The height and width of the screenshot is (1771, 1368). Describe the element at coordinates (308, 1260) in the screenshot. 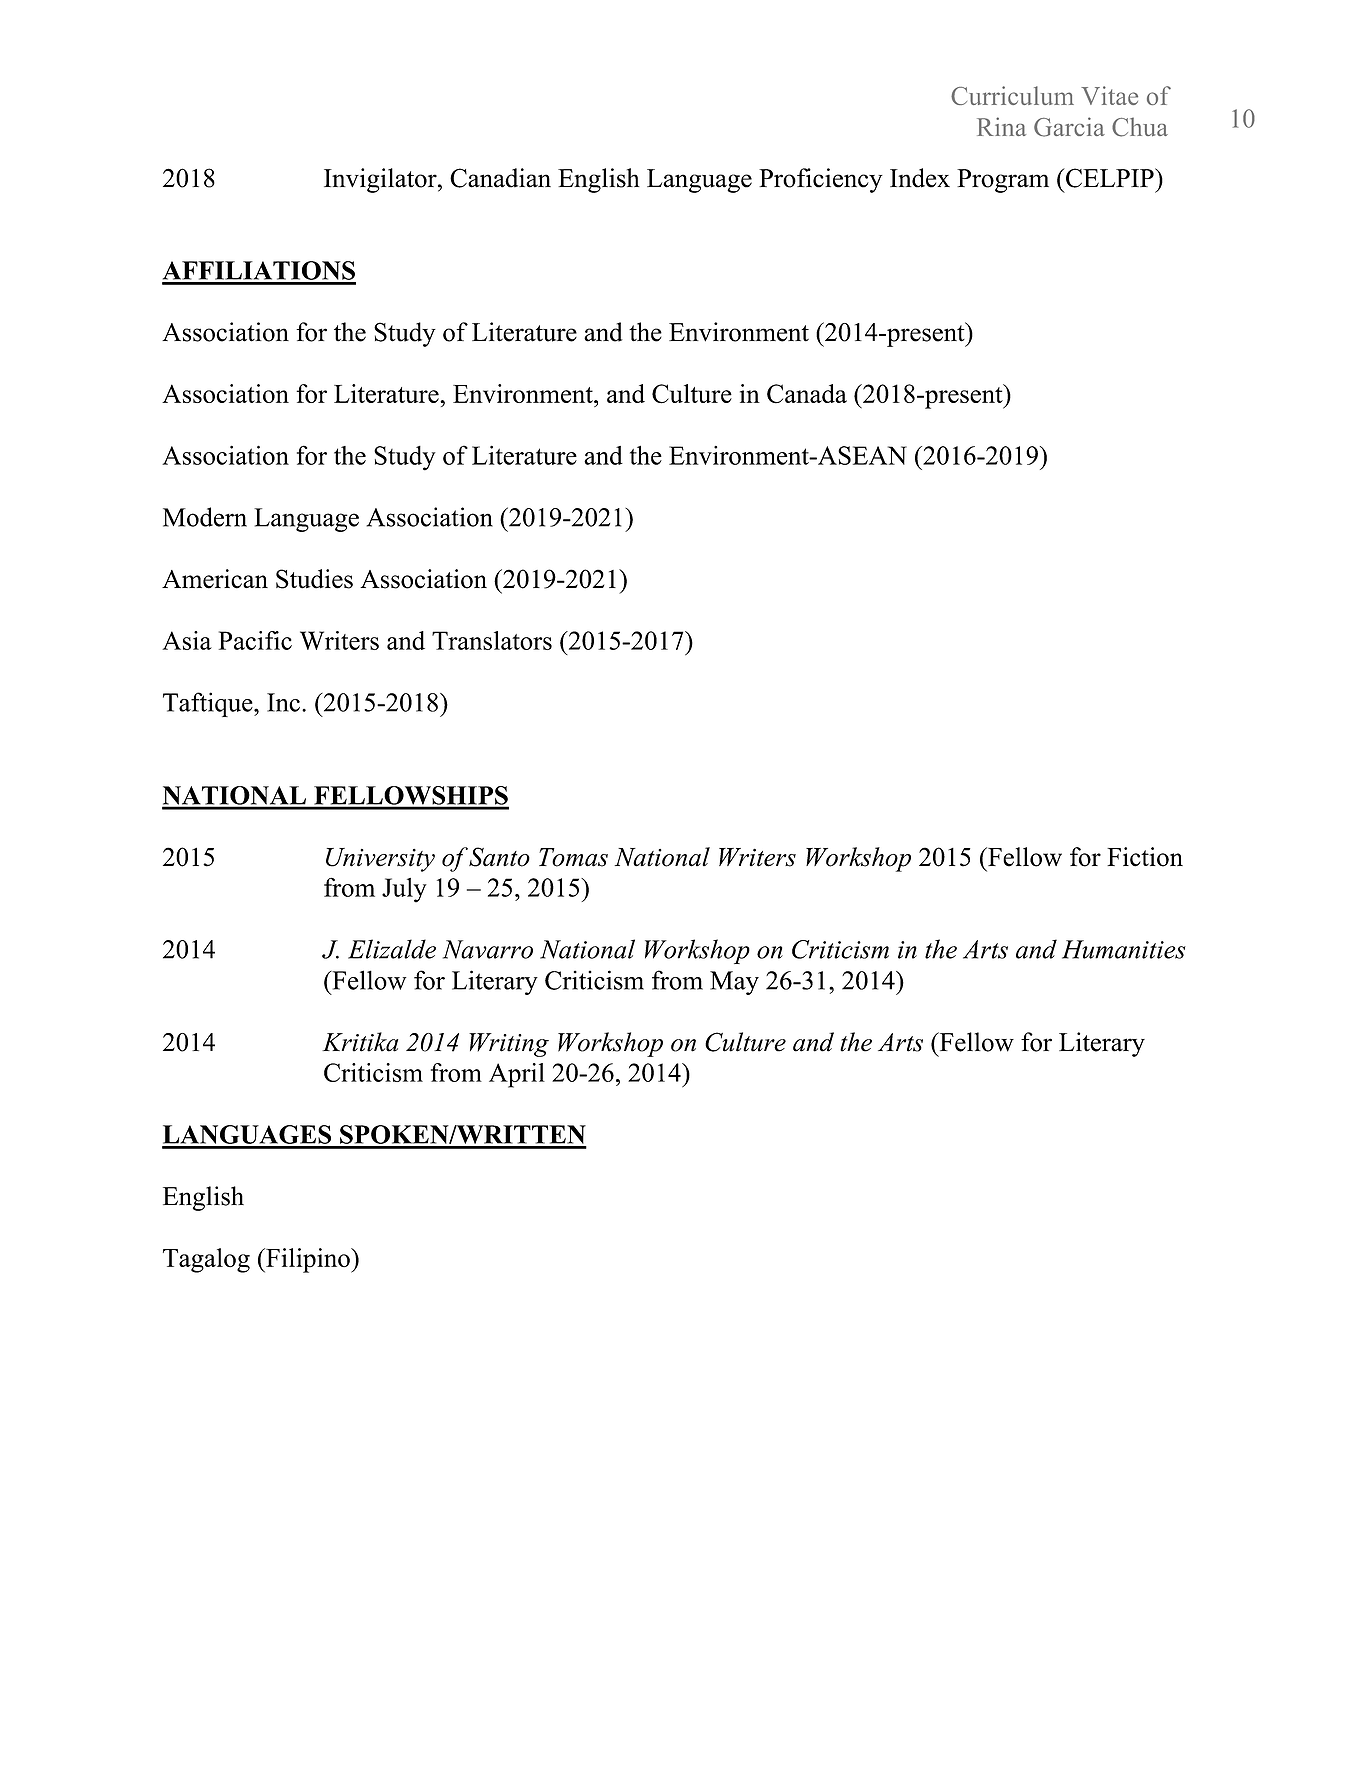

I see `Filipino` at that location.
